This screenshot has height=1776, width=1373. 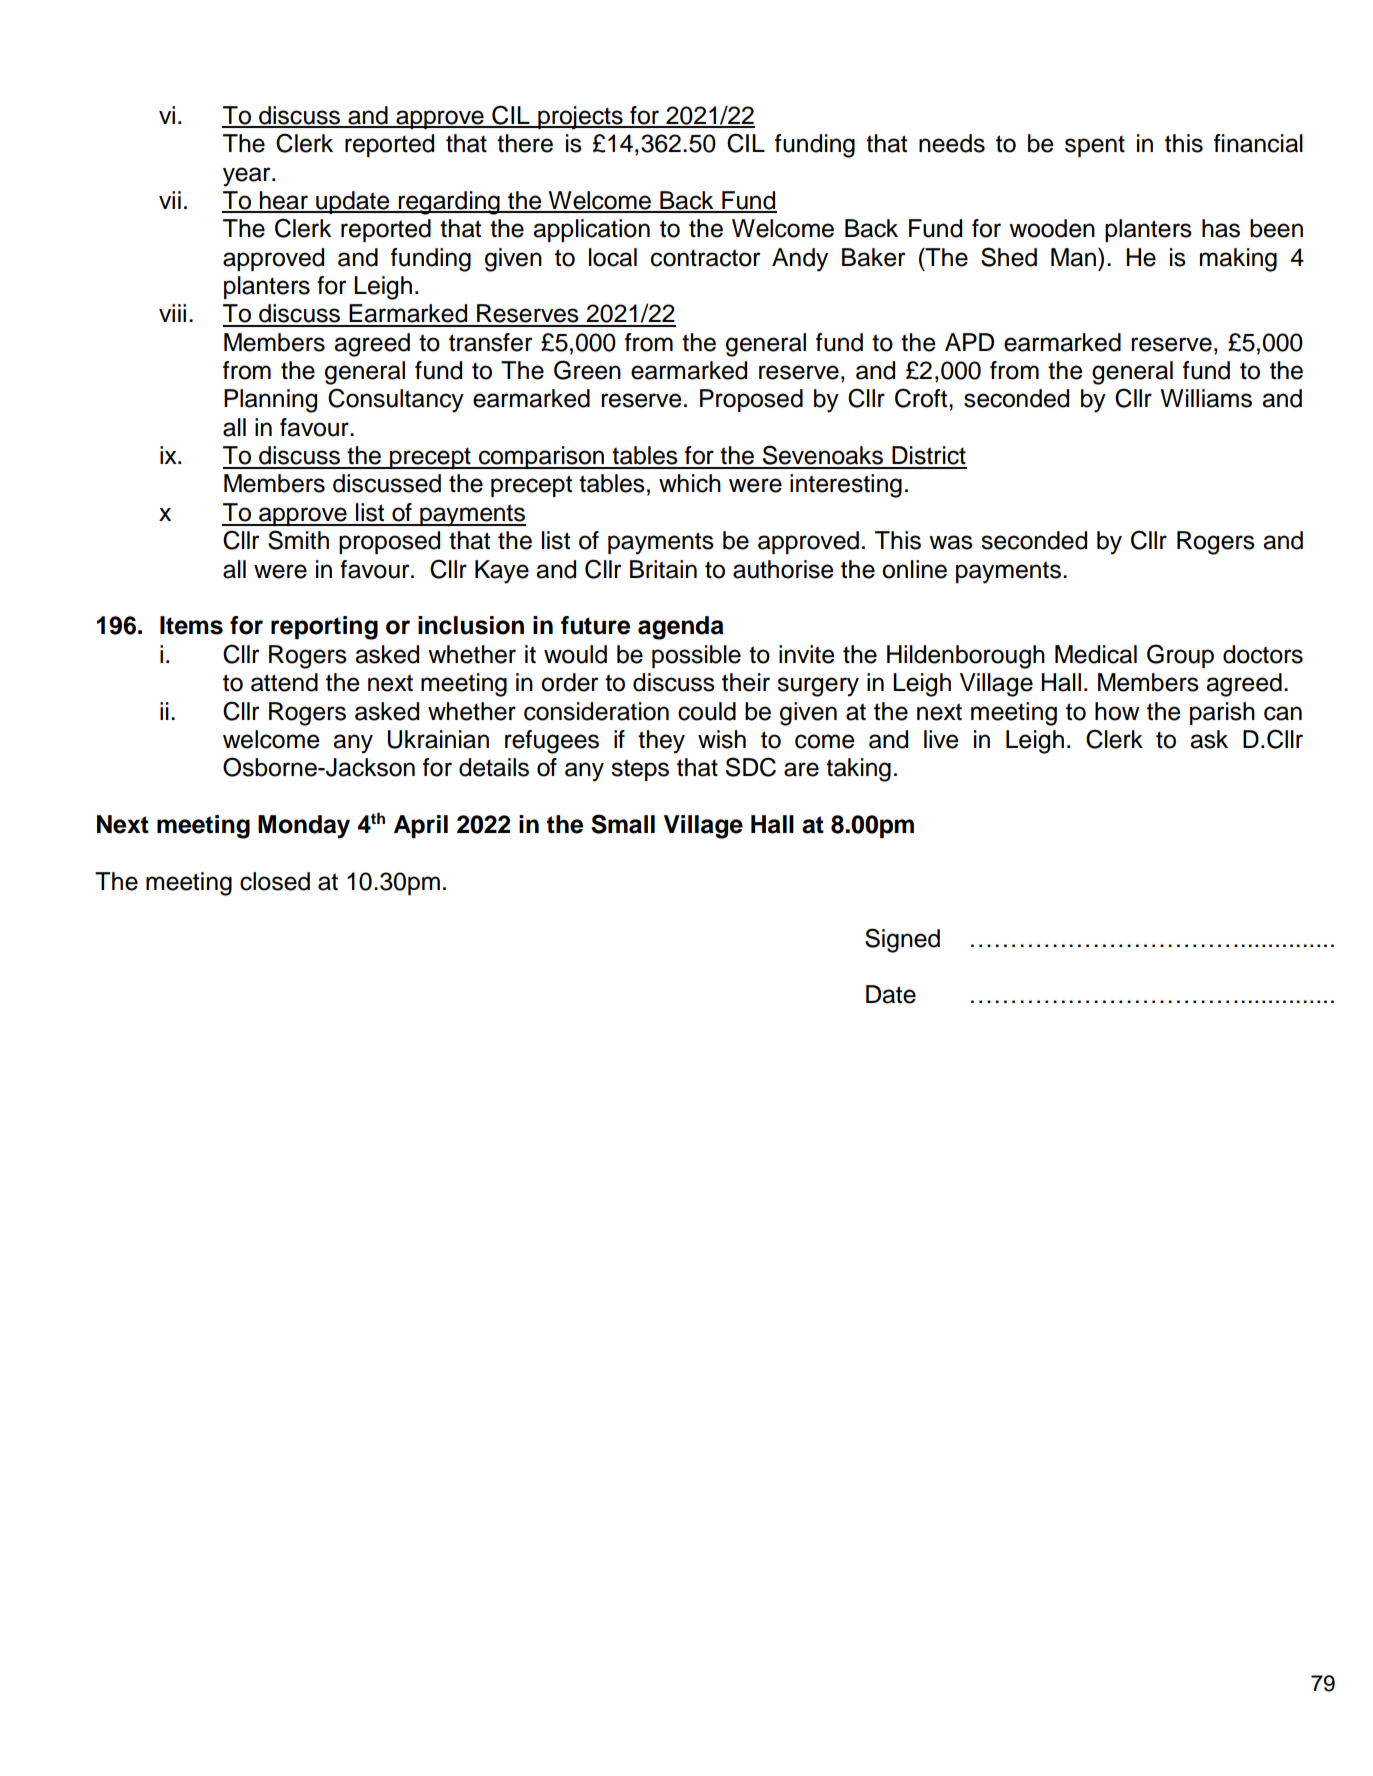 I want to click on Williams, so click(x=1206, y=398).
